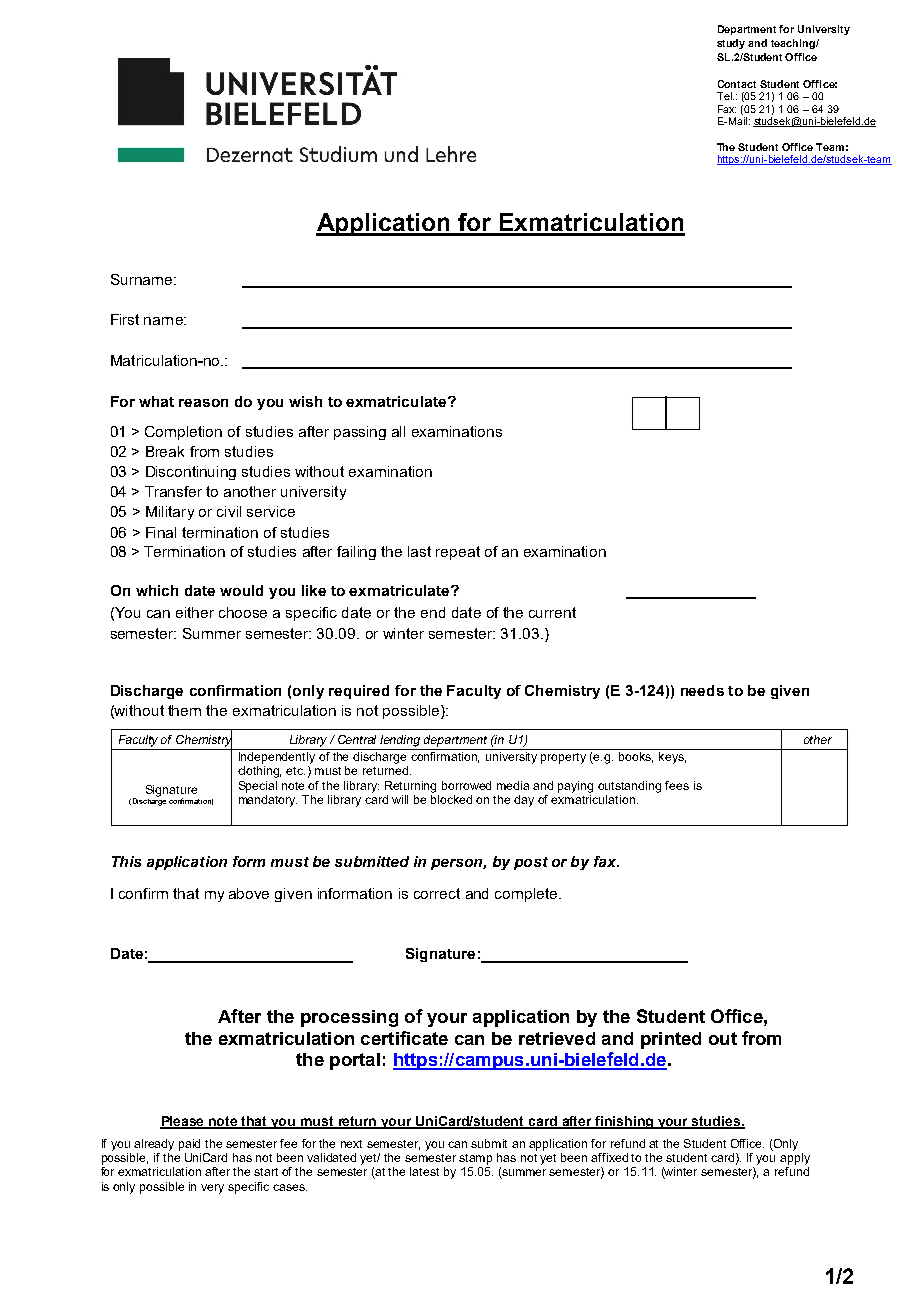 The height and width of the screenshot is (1307, 924). What do you see at coordinates (737, 84) in the screenshot?
I see `Contact` at bounding box center [737, 84].
